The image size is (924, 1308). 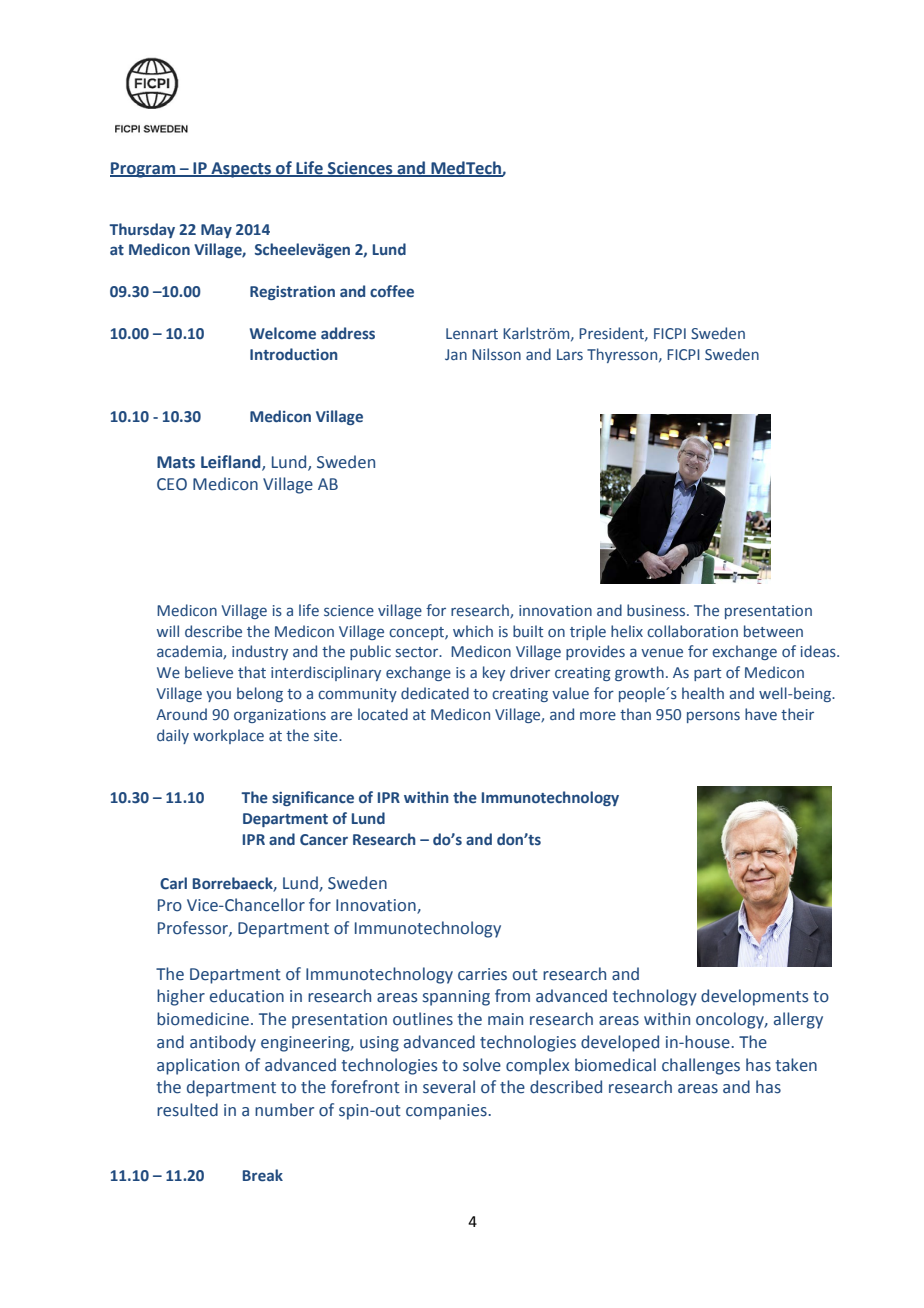 What do you see at coordinates (754, 997) in the page?
I see `developments` at bounding box center [754, 997].
